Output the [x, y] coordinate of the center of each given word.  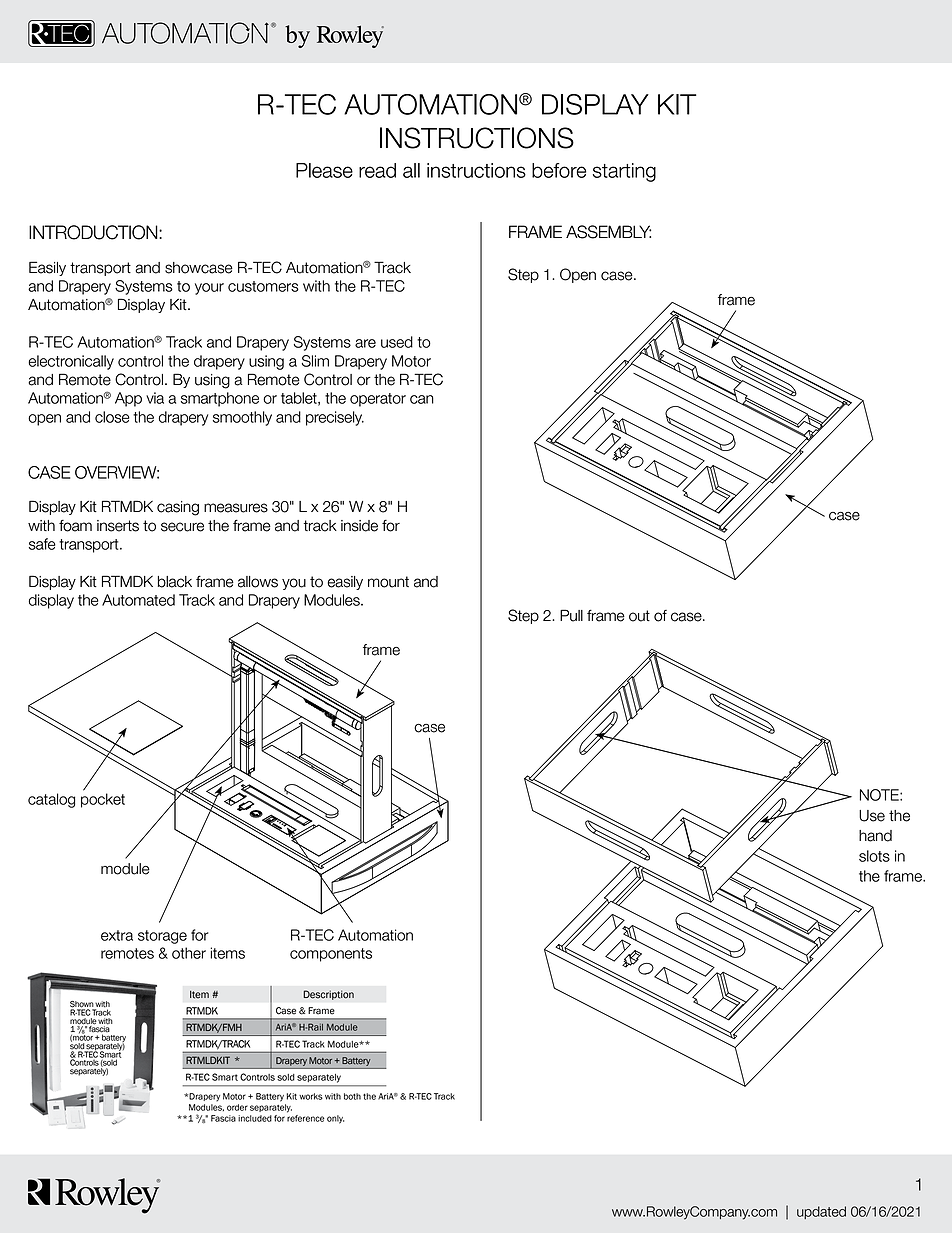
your [209, 289]
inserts [118, 526]
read [377, 170]
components [331, 955]
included [255, 1118]
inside [359, 526]
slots [874, 856]
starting [624, 172]
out [639, 616]
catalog [51, 800]
